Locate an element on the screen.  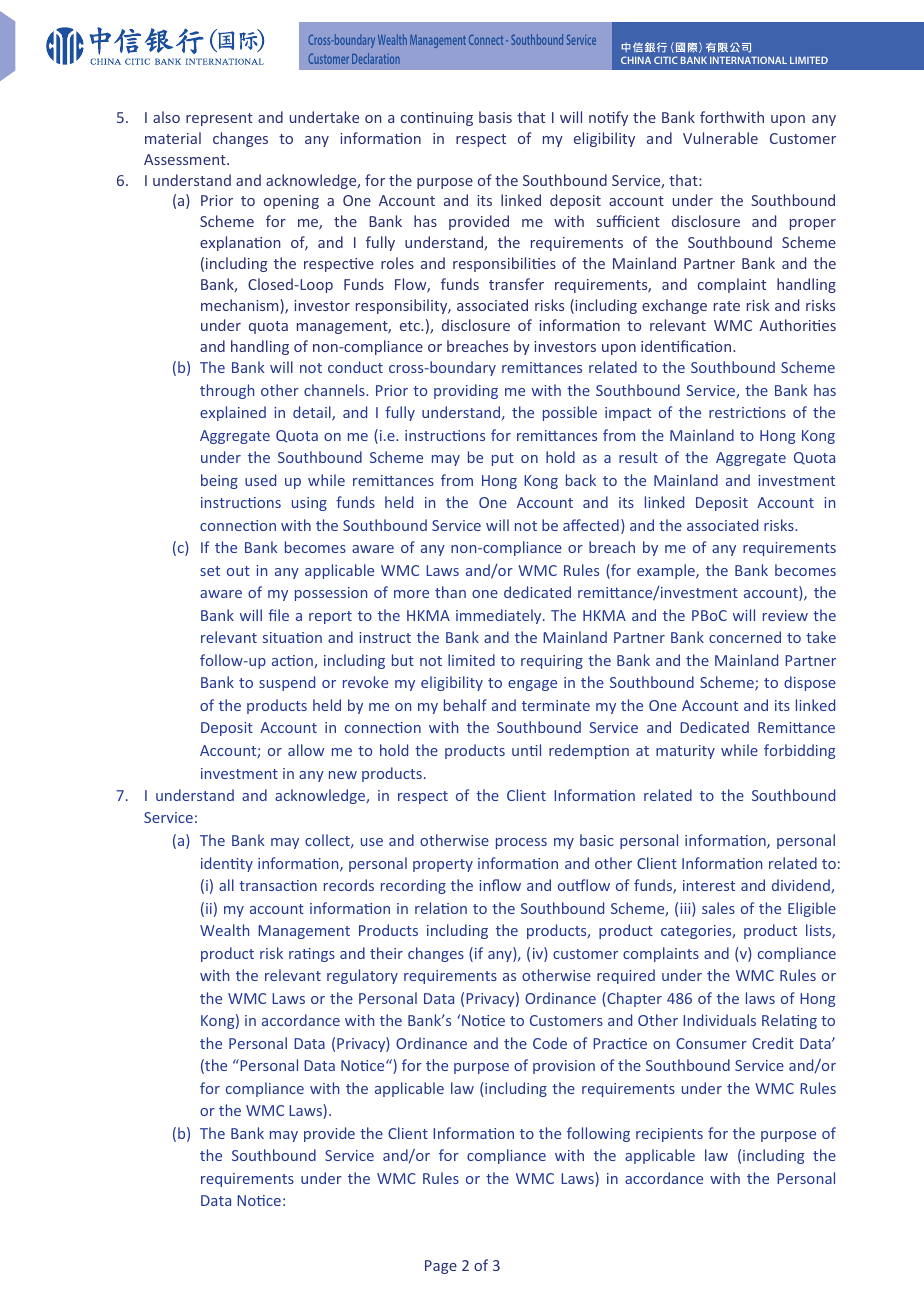
represent is located at coordinates (219, 119).
